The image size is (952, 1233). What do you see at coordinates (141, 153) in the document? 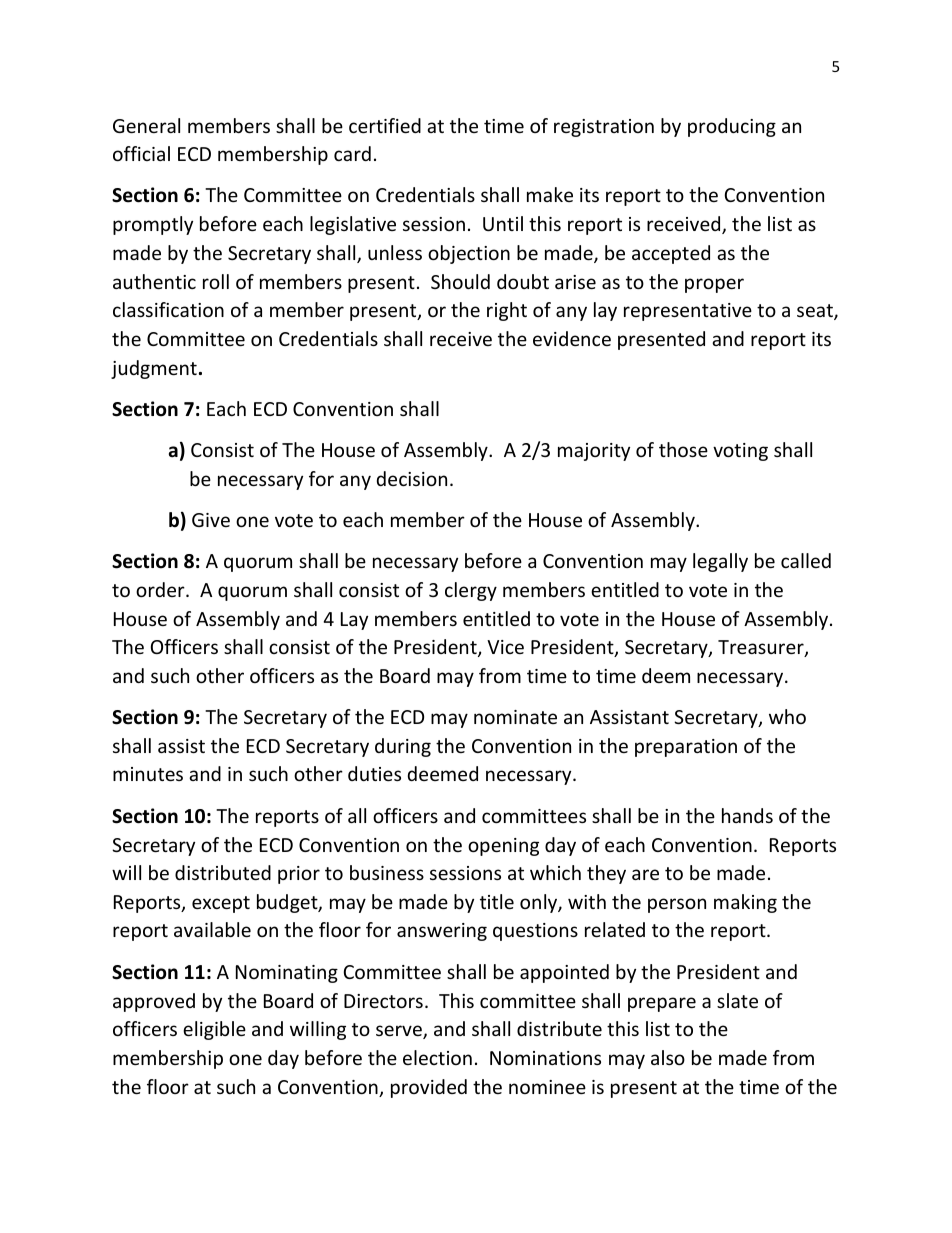
I see `official` at bounding box center [141, 153].
